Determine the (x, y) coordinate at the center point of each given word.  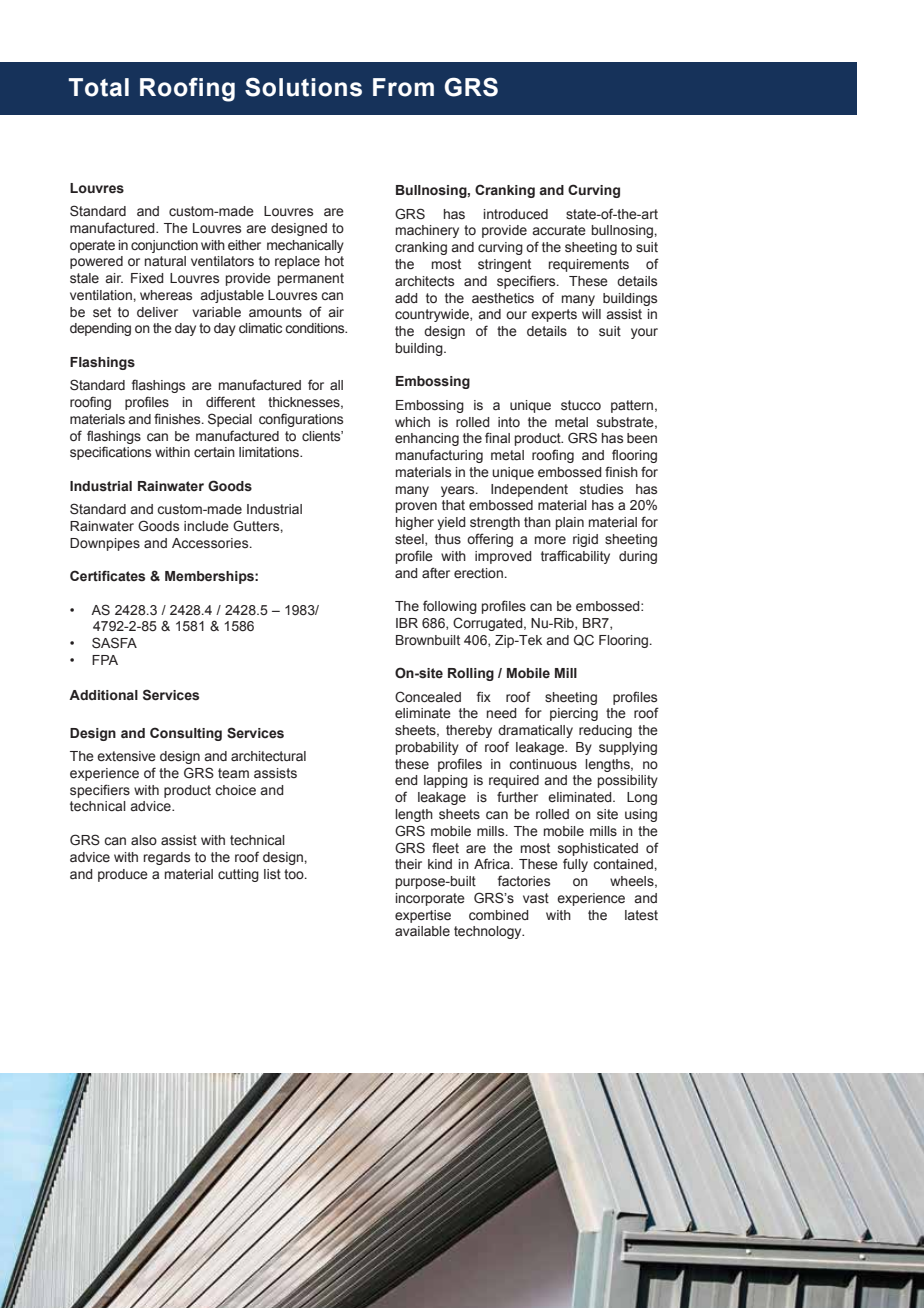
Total (99, 87)
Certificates (107, 576)
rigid (585, 540)
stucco (581, 405)
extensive (126, 756)
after (436, 573)
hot (334, 261)
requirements (589, 265)
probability (427, 748)
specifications (110, 453)
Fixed (147, 278)
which (412, 422)
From (403, 87)
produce (123, 875)
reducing (605, 731)
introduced (516, 214)
